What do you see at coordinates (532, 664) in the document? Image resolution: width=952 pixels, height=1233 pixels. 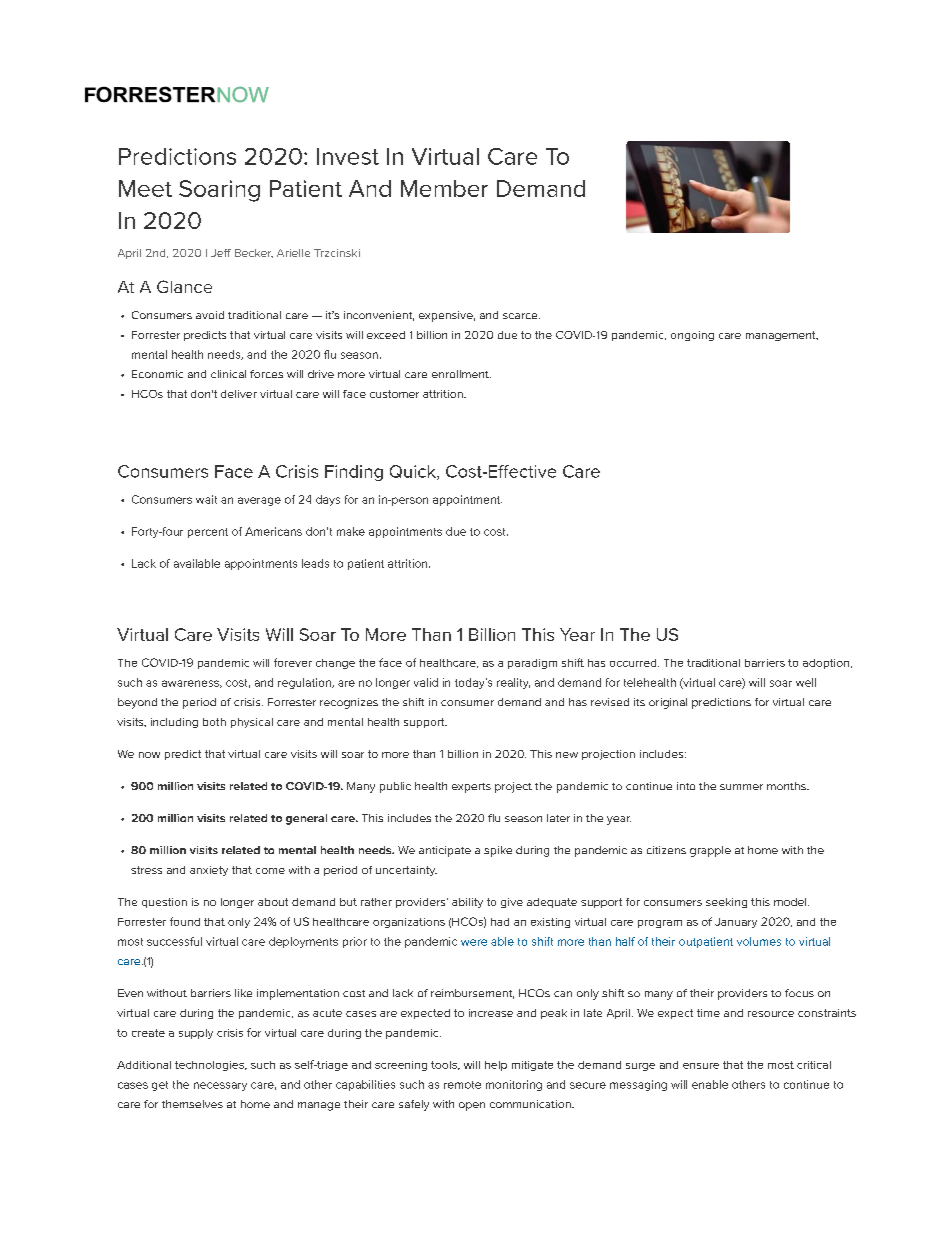 I see `paradigm` at bounding box center [532, 664].
